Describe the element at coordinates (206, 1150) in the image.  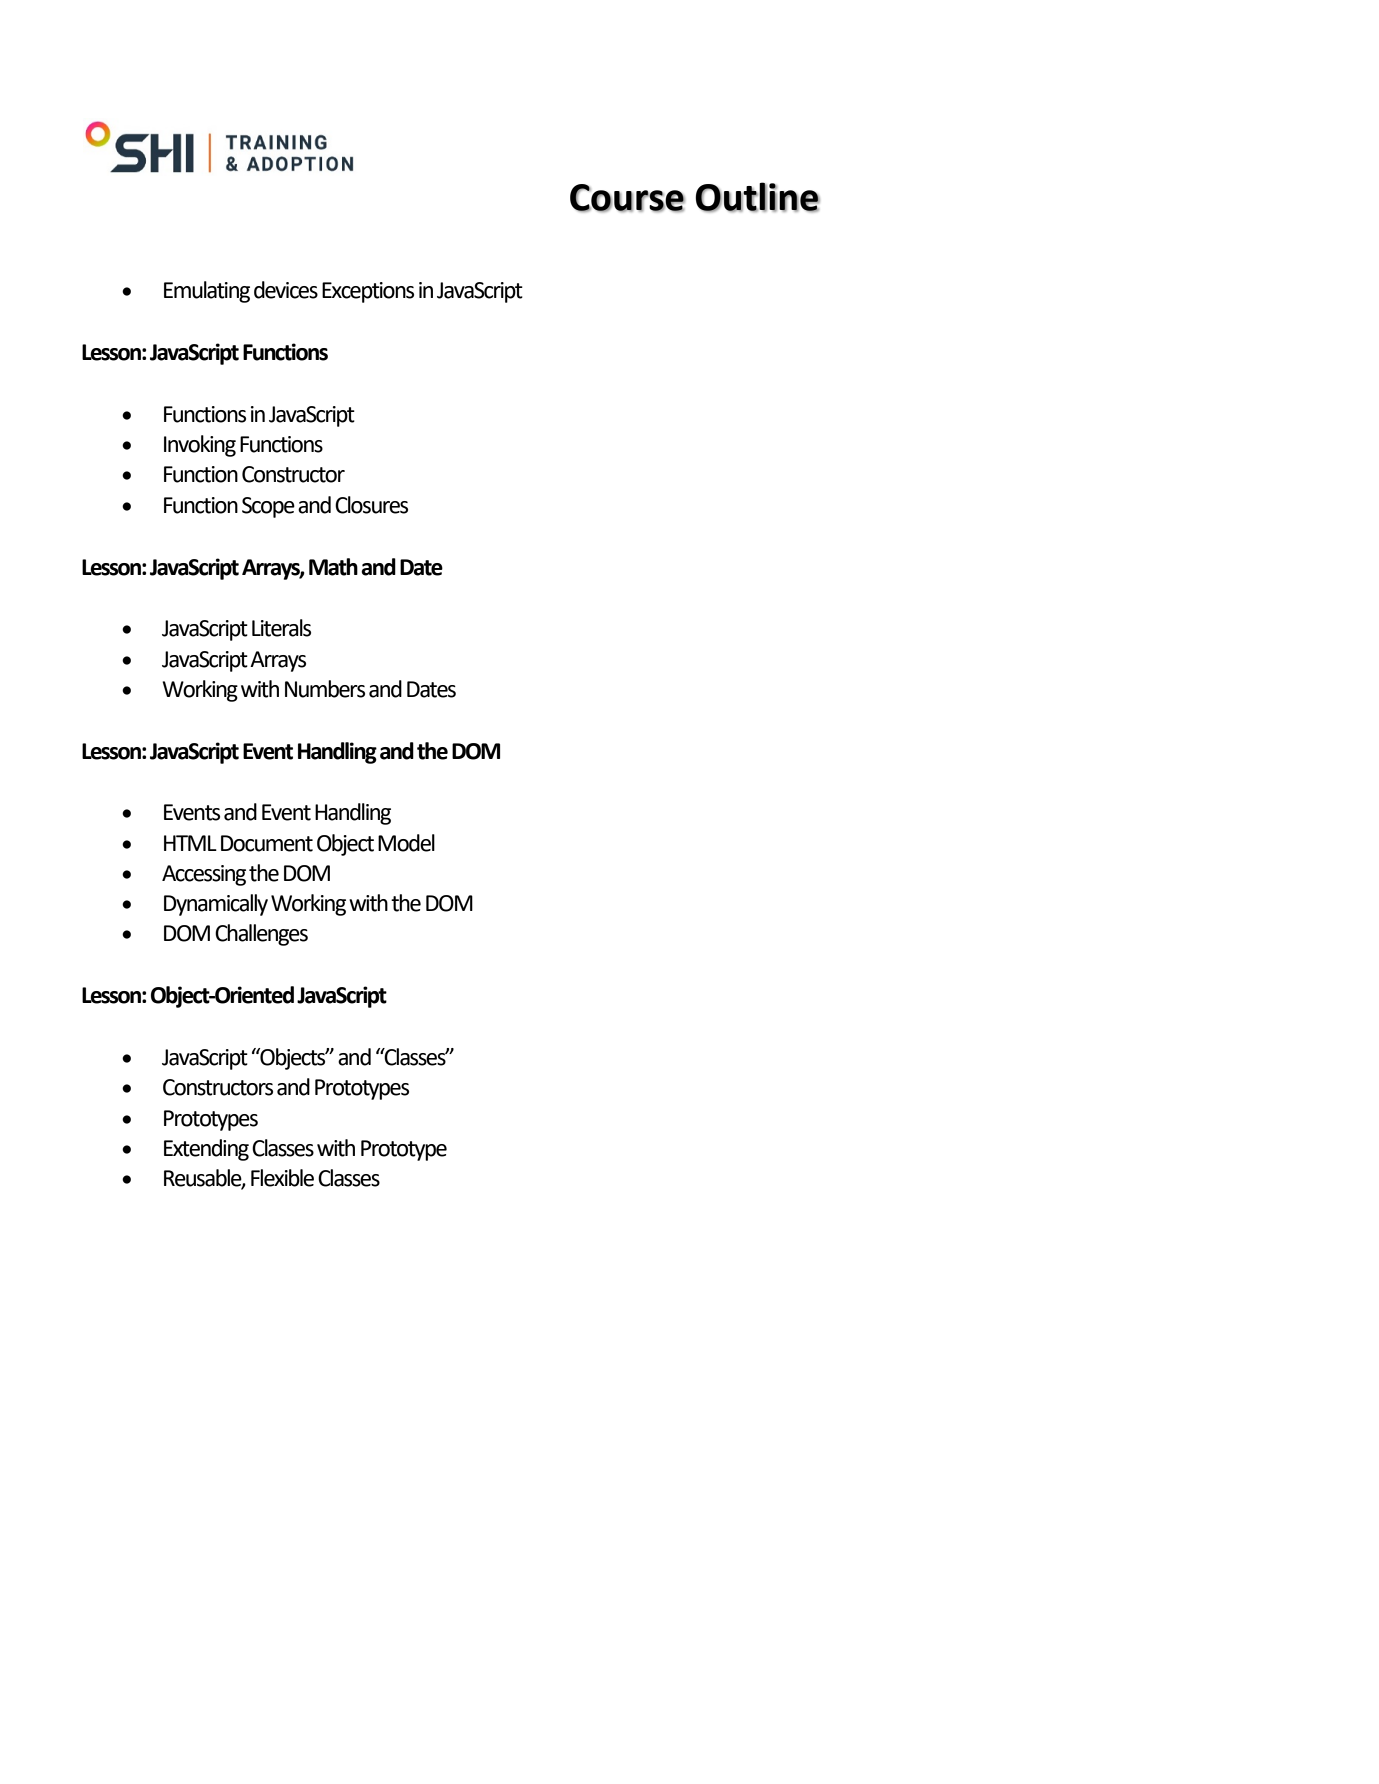
I see `Extending` at that location.
